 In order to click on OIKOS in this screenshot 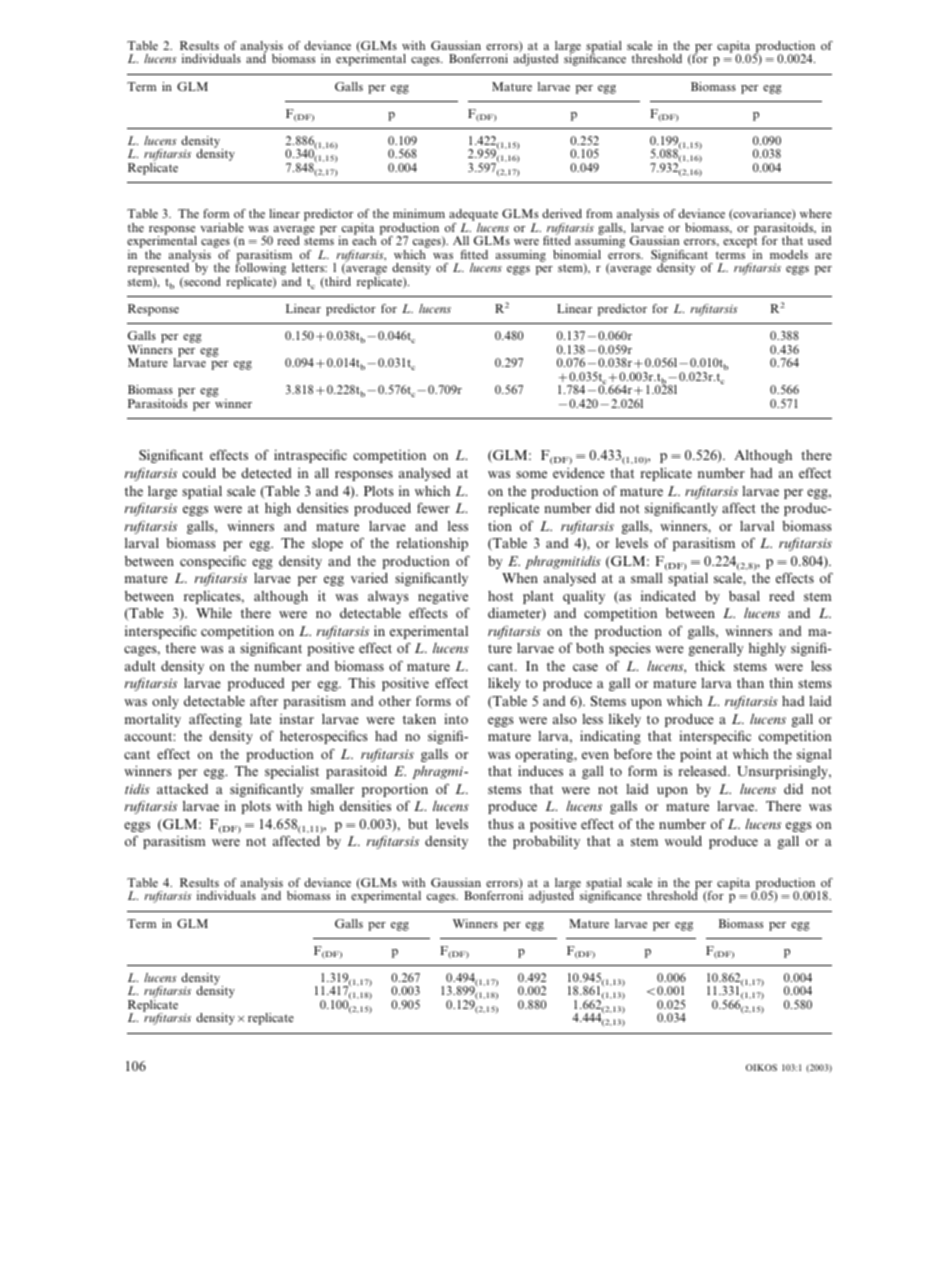, I will do `click(761, 1067)`.
